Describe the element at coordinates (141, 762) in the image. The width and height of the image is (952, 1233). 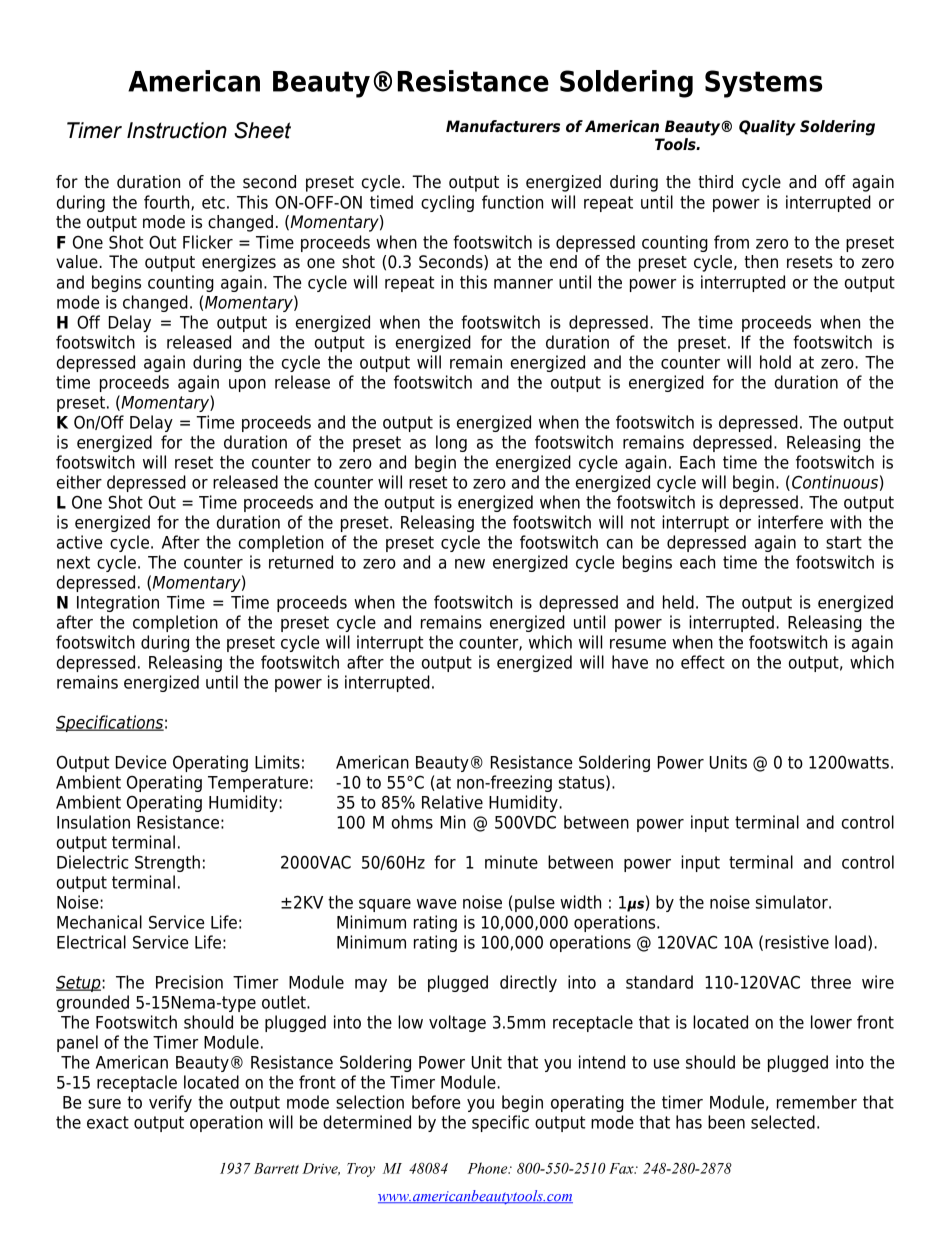
I see `Device` at that location.
